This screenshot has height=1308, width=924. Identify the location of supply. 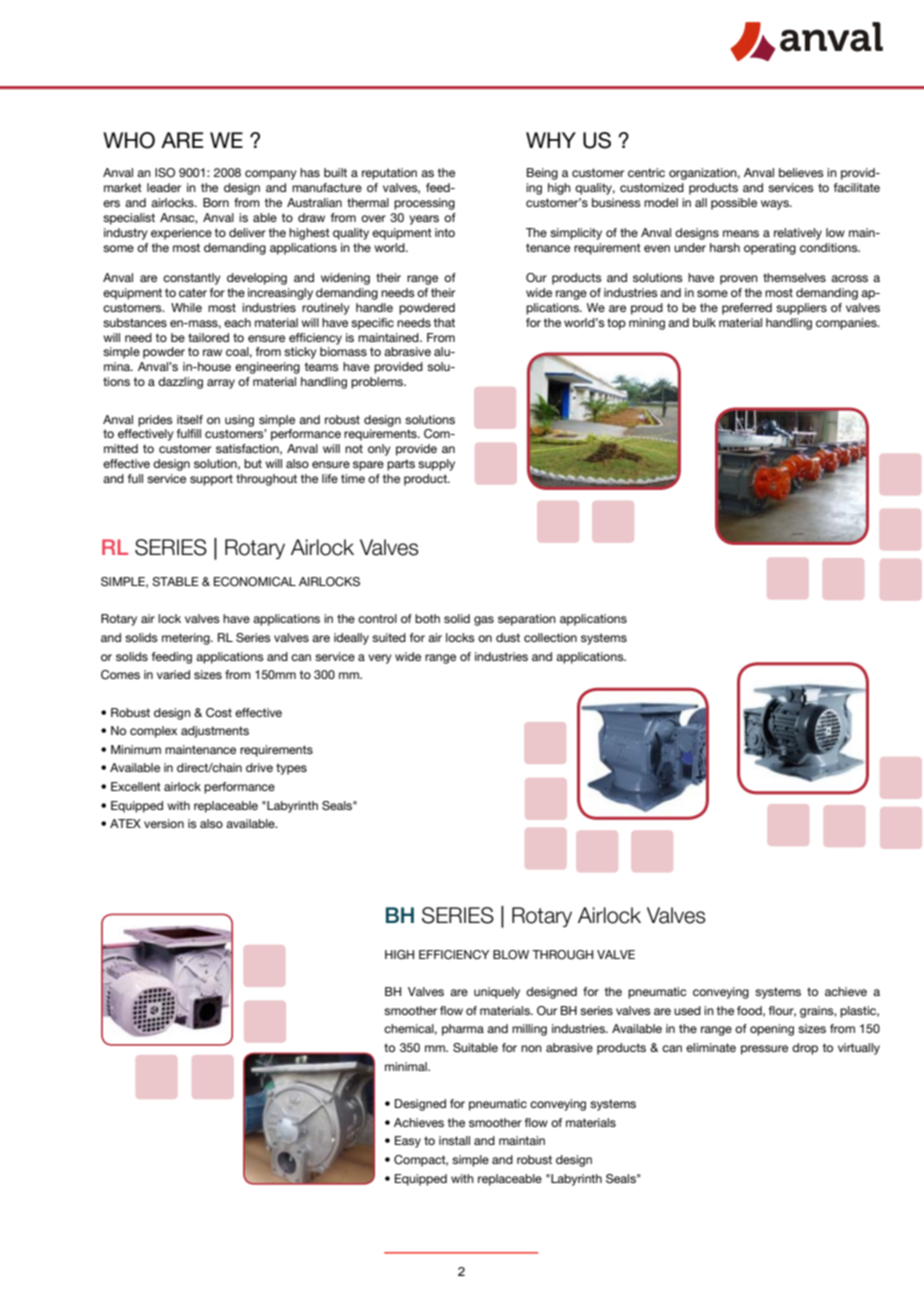
(436, 465).
